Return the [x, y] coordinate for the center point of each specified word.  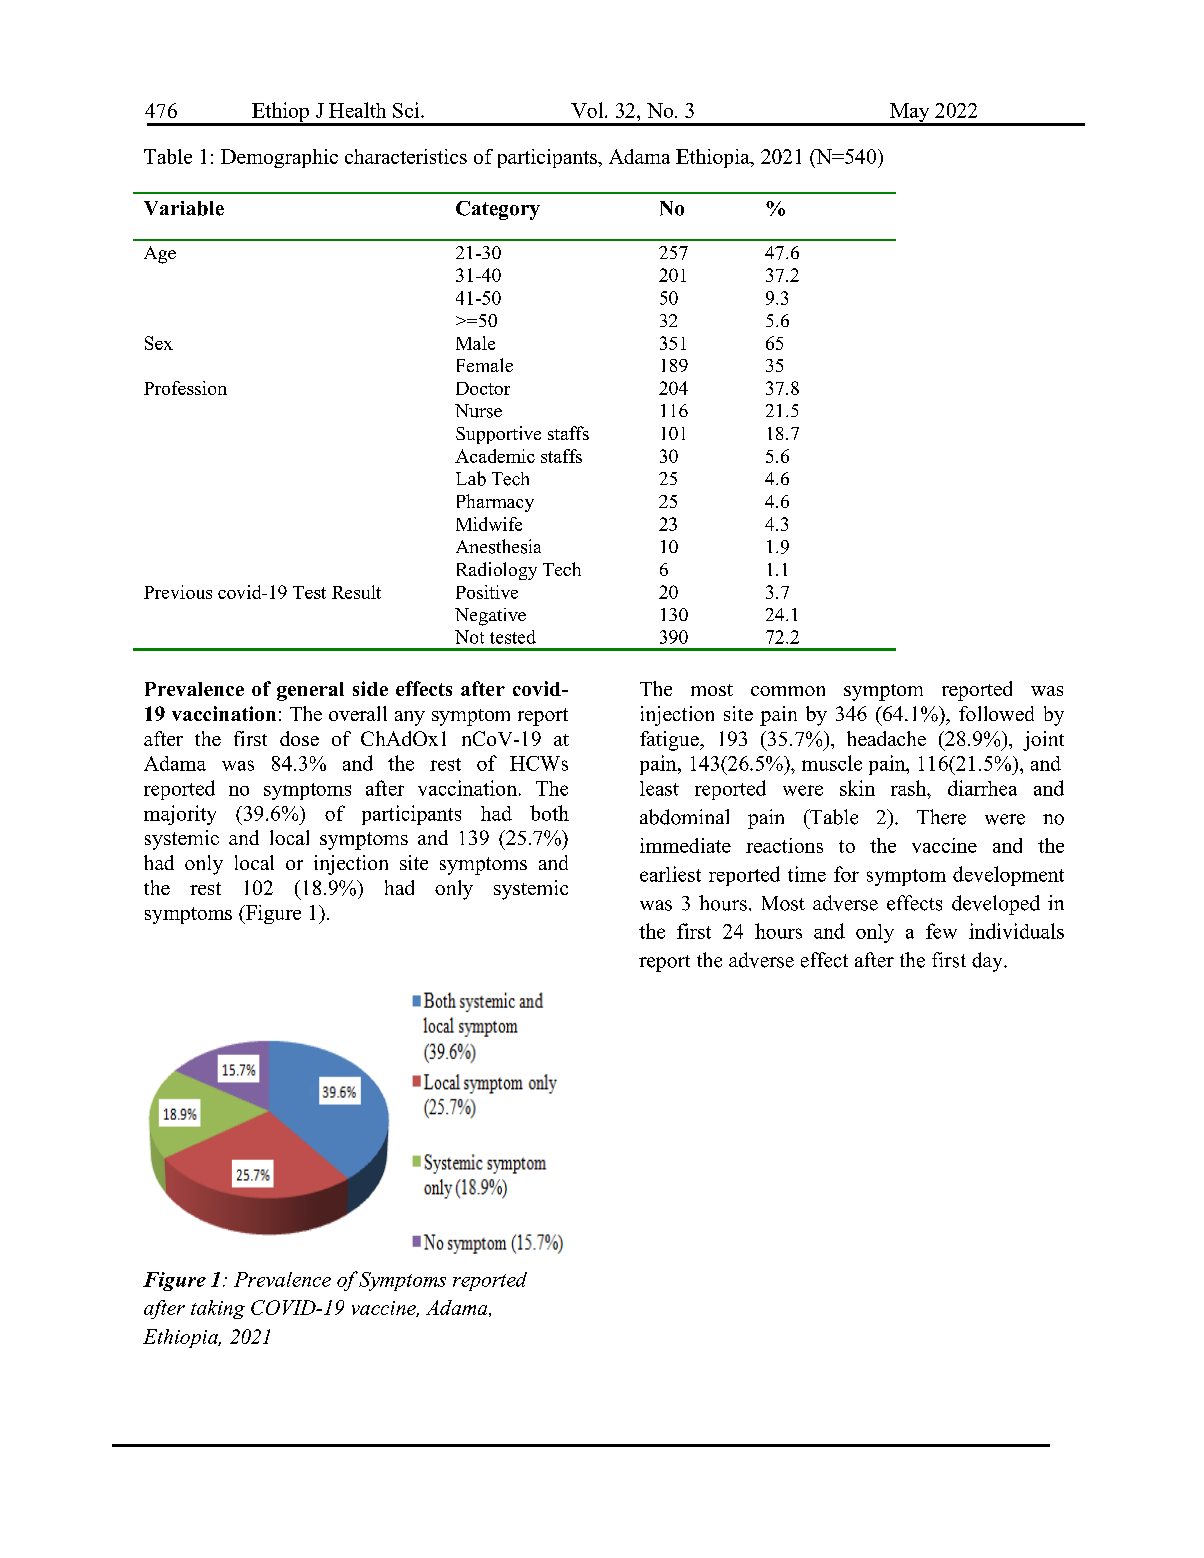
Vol [588, 110]
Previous [178, 592]
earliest [670, 874]
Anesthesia [498, 546]
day [988, 962]
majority [180, 815]
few [941, 931]
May [910, 114]
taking [218, 1309]
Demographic [279, 158]
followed [996, 713]
